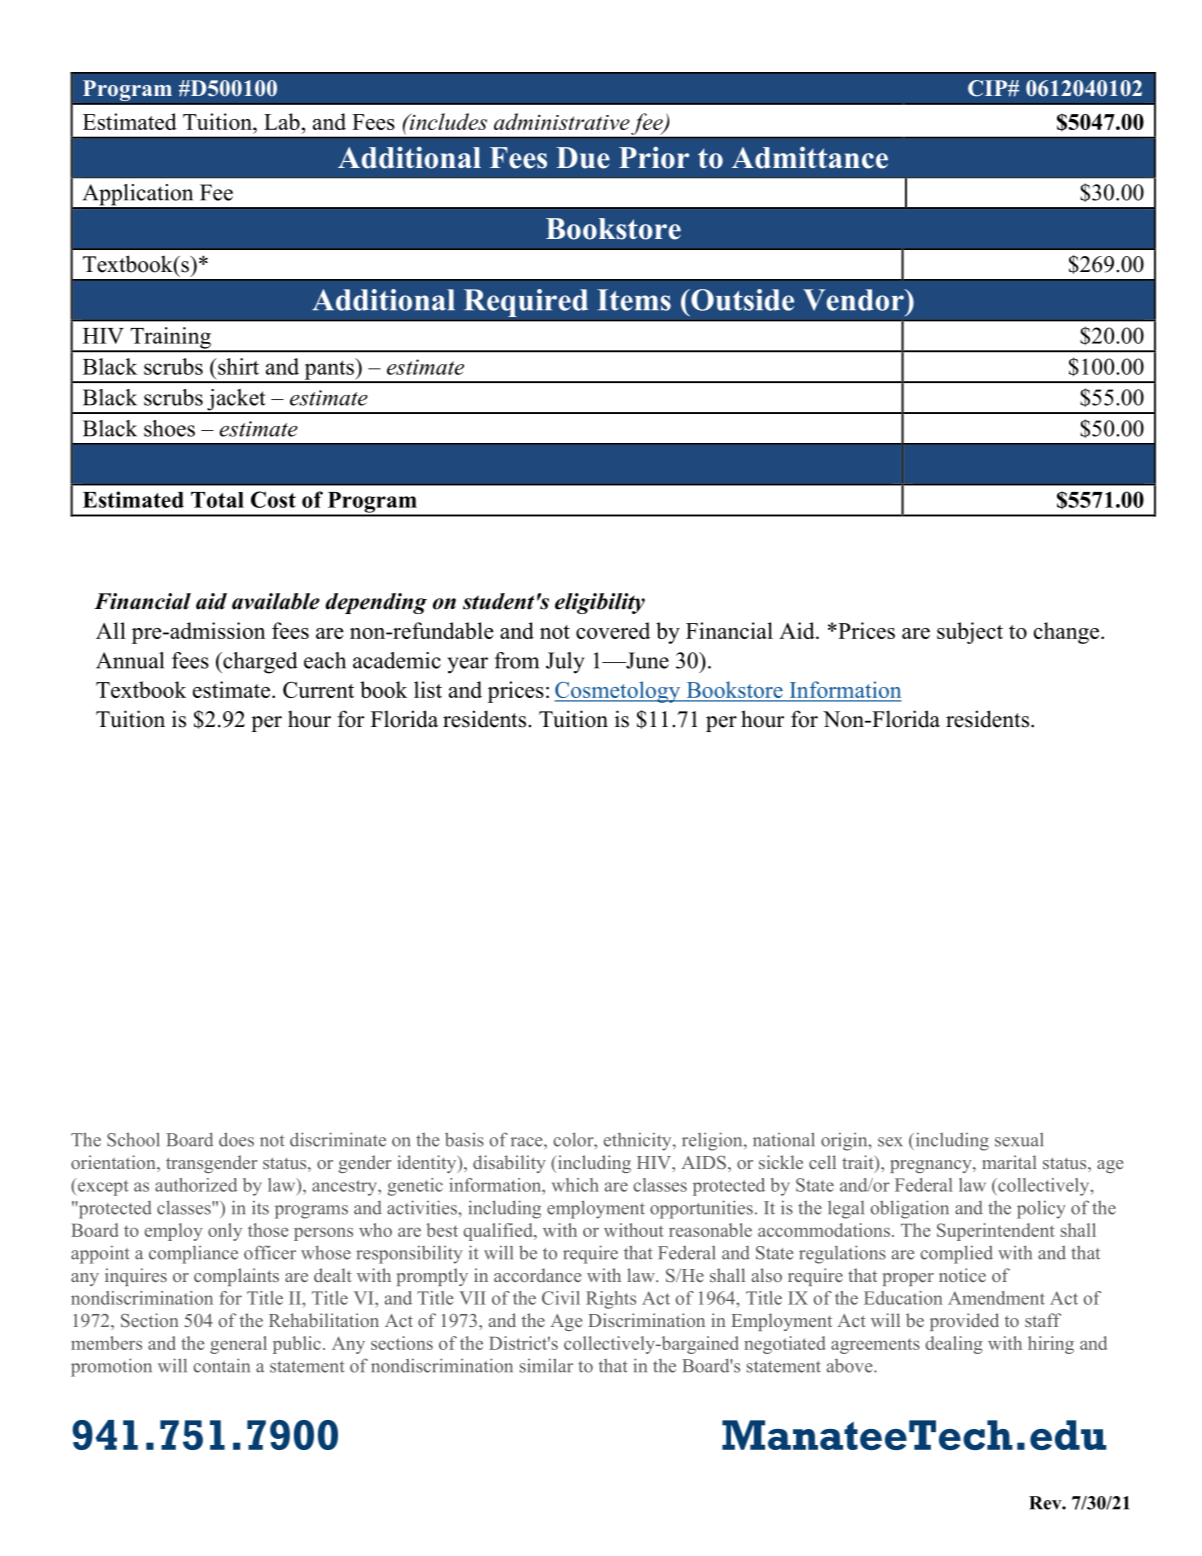 This page has height=1556, width=1202. I want to click on eligibility, so click(600, 603).
